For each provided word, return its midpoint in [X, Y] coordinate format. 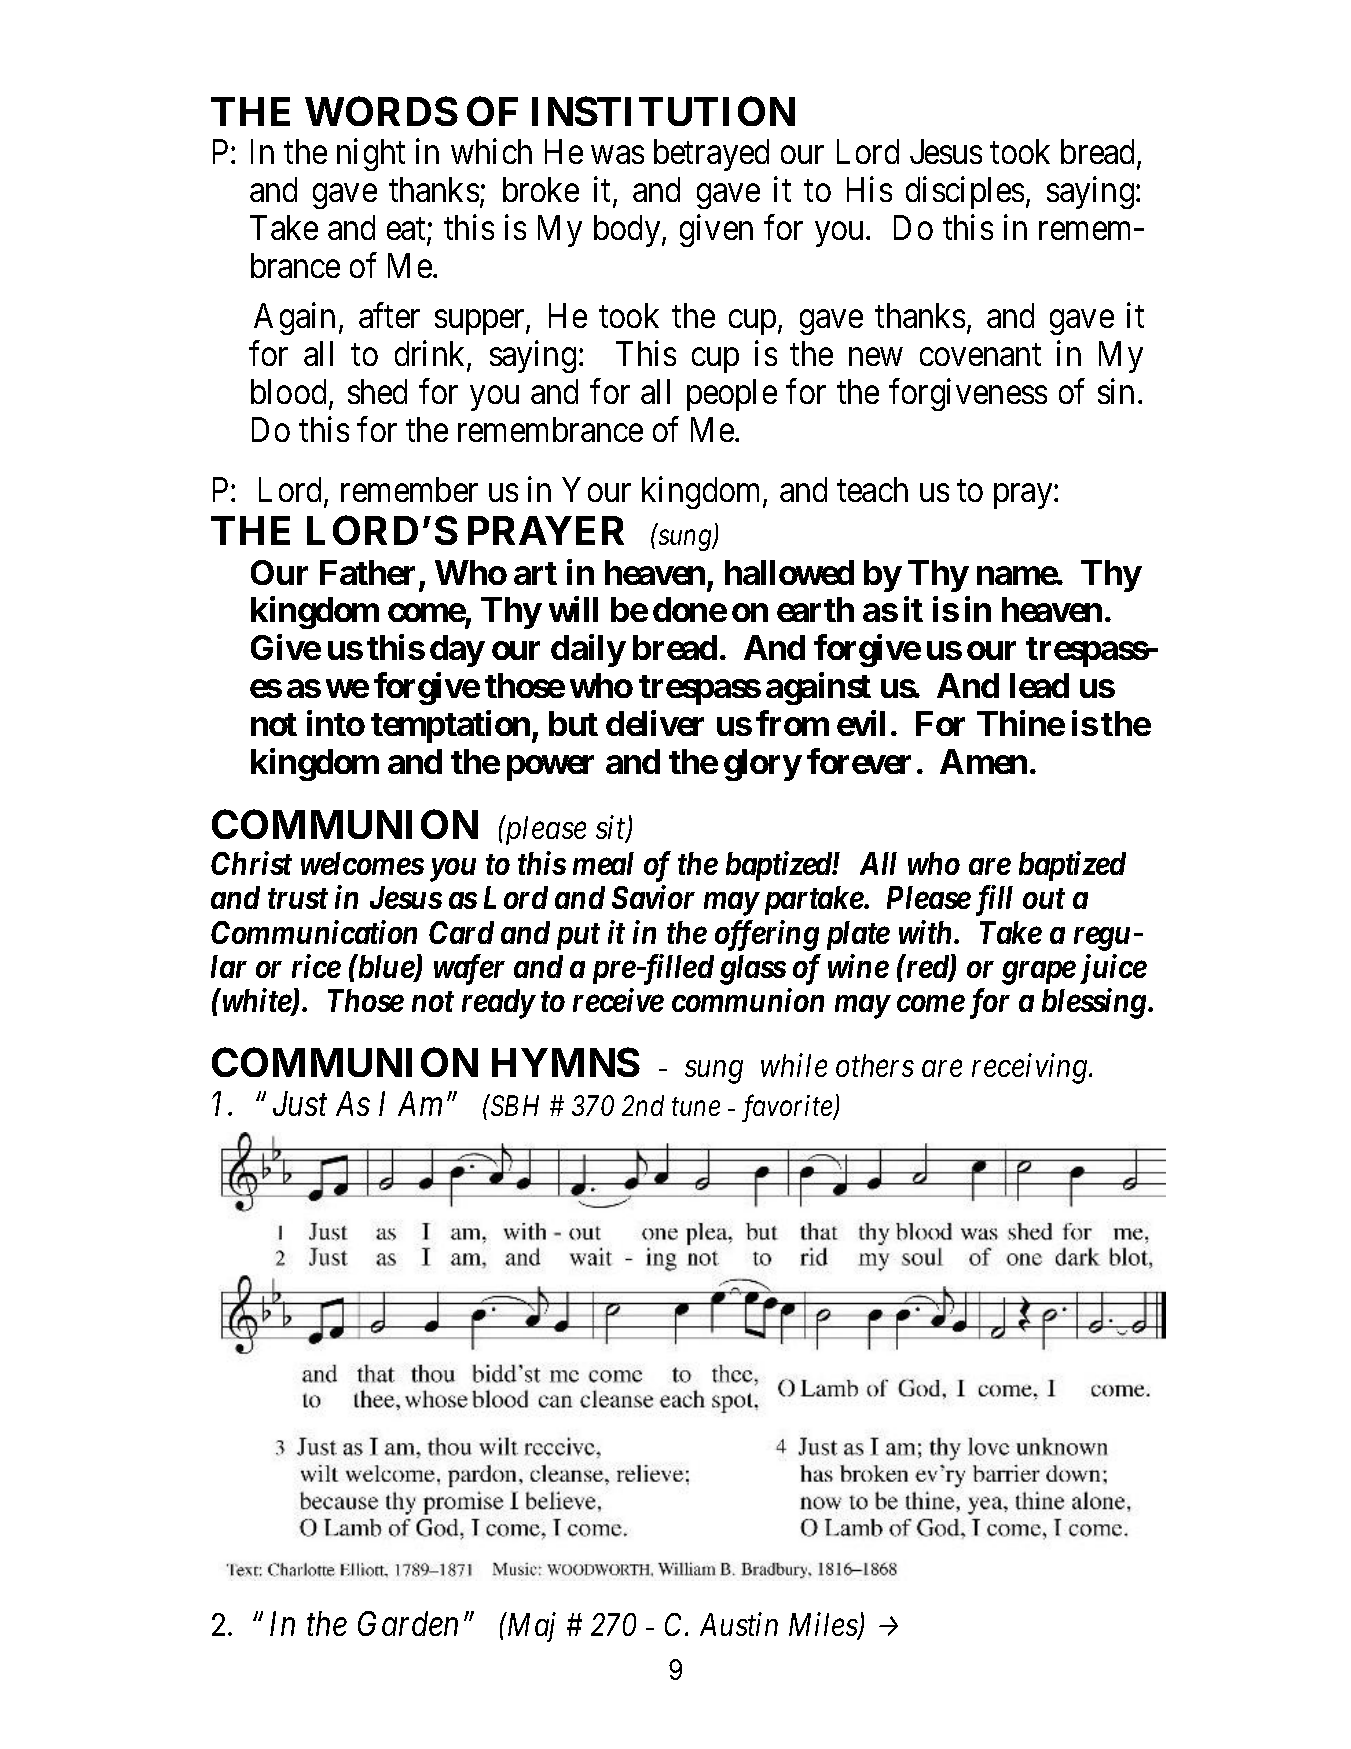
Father [367, 572]
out [1044, 899]
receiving [1031, 1069]
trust [298, 899]
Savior [653, 897]
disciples [965, 193]
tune [696, 1107]
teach [872, 489]
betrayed [711, 155]
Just [300, 1104]
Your [596, 489]
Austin [739, 1624]
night [371, 155]
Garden [408, 1623]
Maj [530, 1628]
